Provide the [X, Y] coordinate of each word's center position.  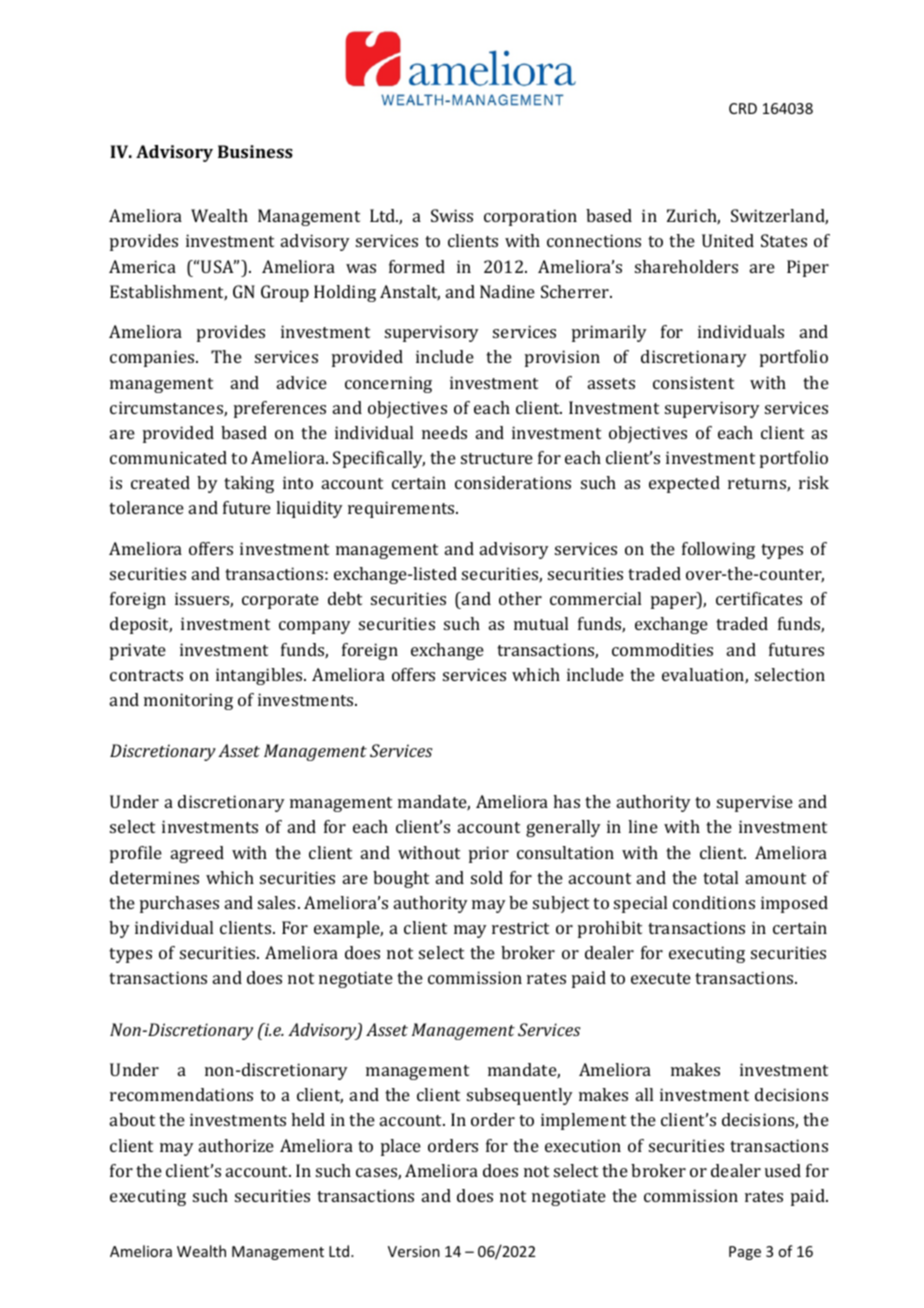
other [520, 598]
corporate [280, 601]
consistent [693, 382]
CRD [743, 108]
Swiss [452, 215]
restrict [520, 927]
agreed [197, 854]
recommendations [181, 1094]
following [718, 550]
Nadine [507, 291]
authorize [236, 1145]
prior [489, 854]
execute [661, 978]
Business [255, 151]
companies [153, 358]
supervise [755, 803]
